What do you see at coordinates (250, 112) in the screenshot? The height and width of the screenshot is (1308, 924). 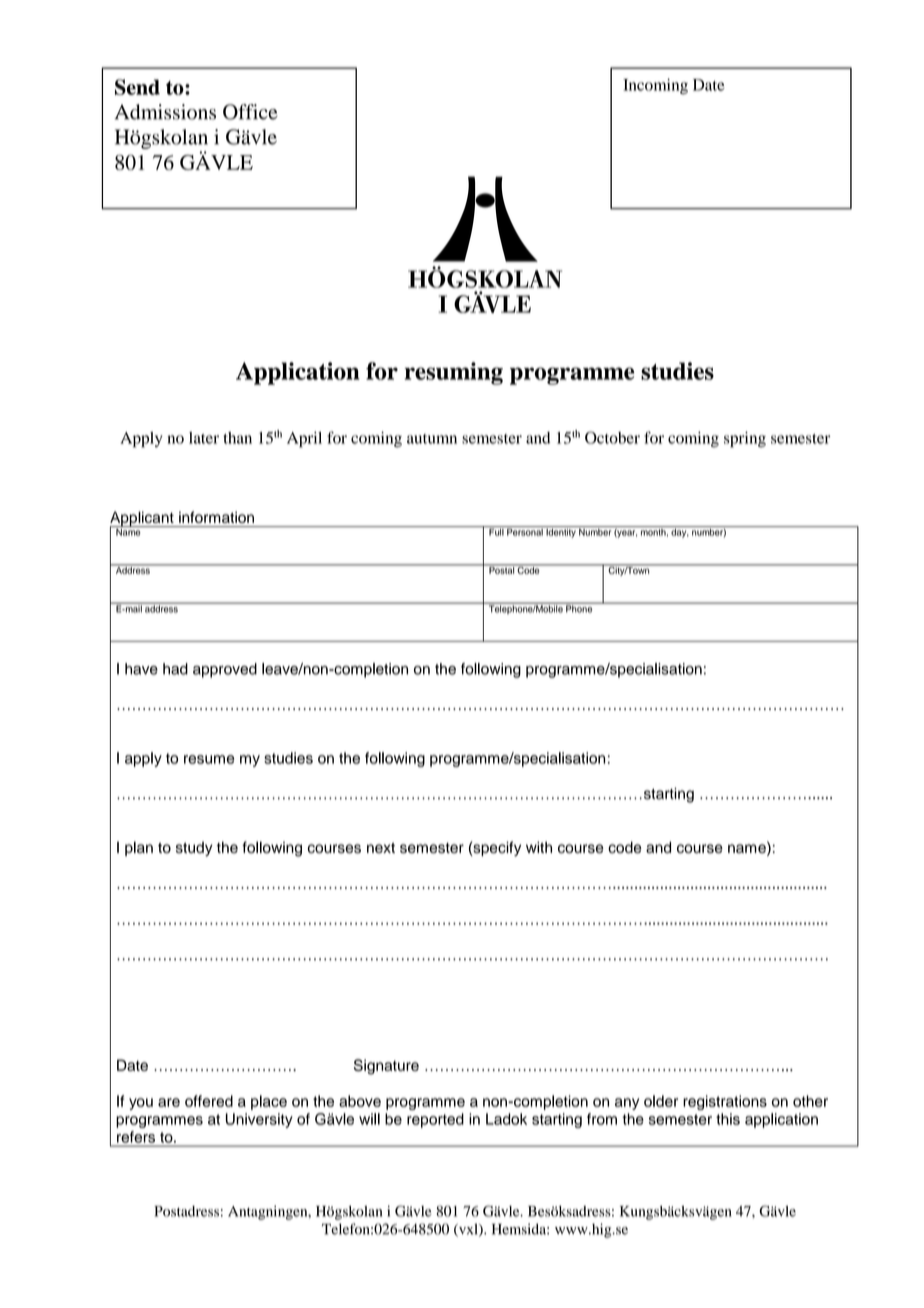 I see `Office` at bounding box center [250, 112].
